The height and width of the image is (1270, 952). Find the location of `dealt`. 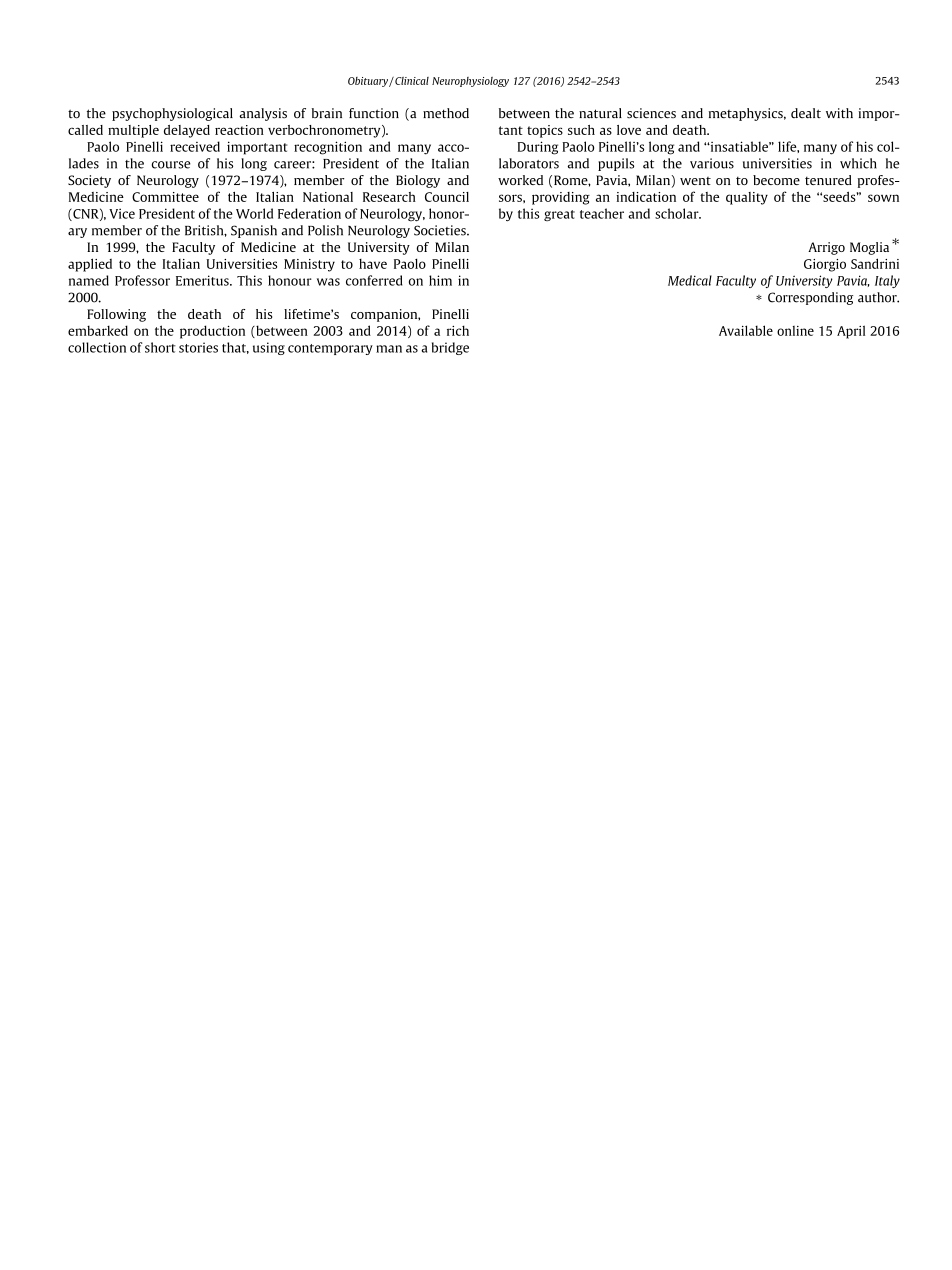

dealt is located at coordinates (806, 113).
